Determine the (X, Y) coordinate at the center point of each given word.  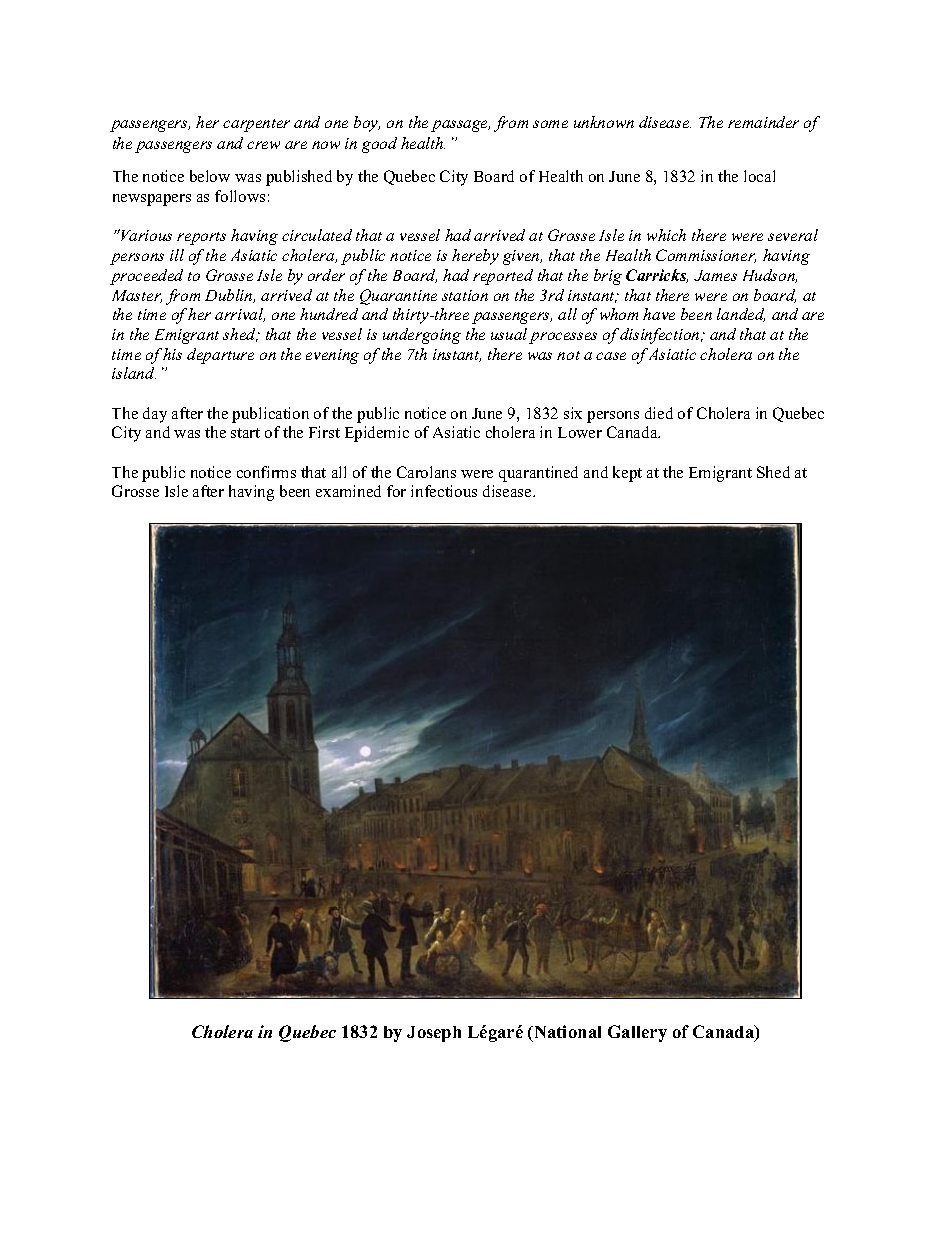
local (759, 176)
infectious (444, 491)
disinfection (661, 336)
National (566, 1031)
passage (460, 126)
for (396, 491)
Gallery (637, 1033)
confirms (266, 472)
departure (220, 356)
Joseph (434, 1034)
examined (348, 491)
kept (627, 474)
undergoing (422, 336)
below (210, 176)
